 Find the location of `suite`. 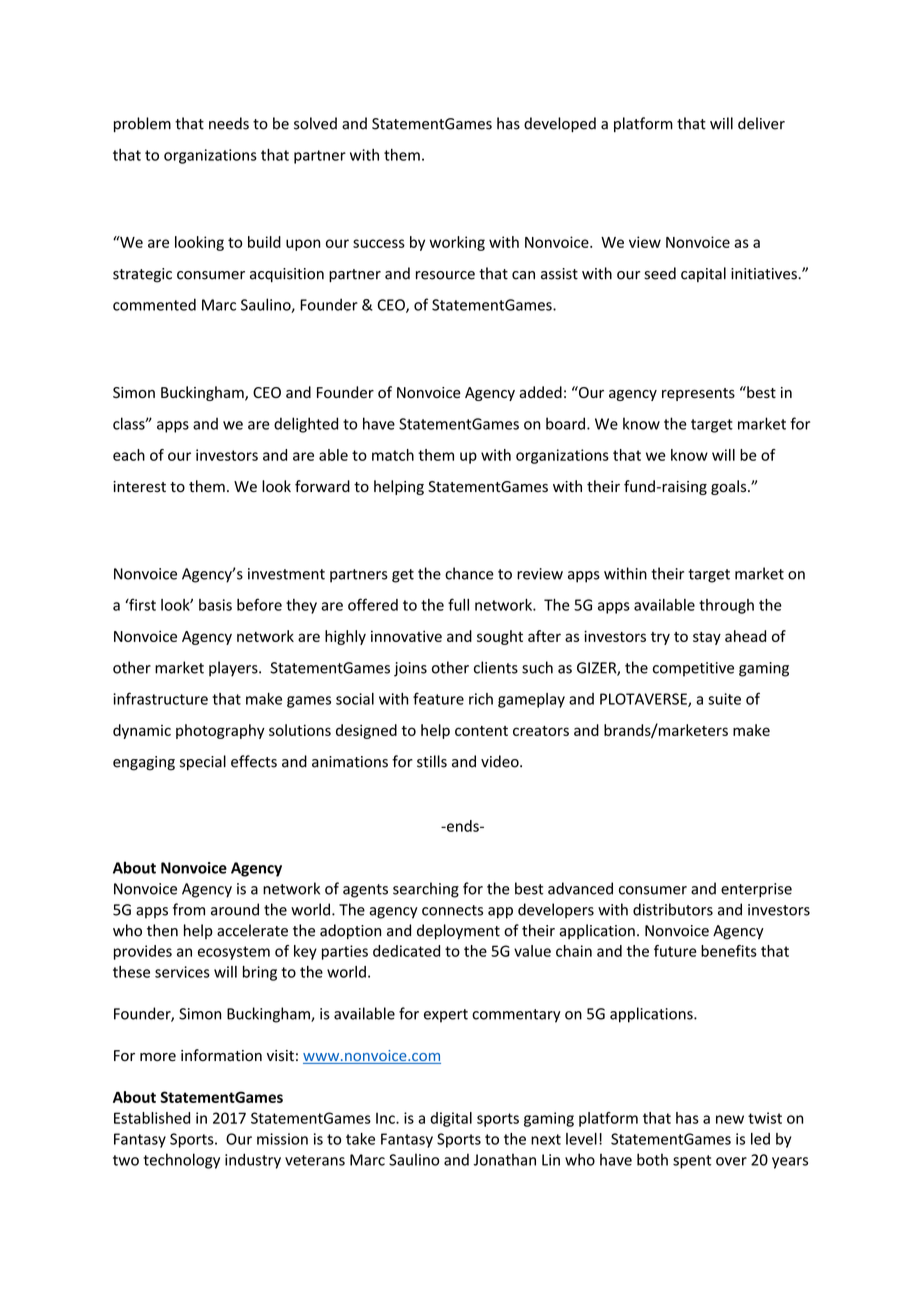

suite is located at coordinates (724, 699).
